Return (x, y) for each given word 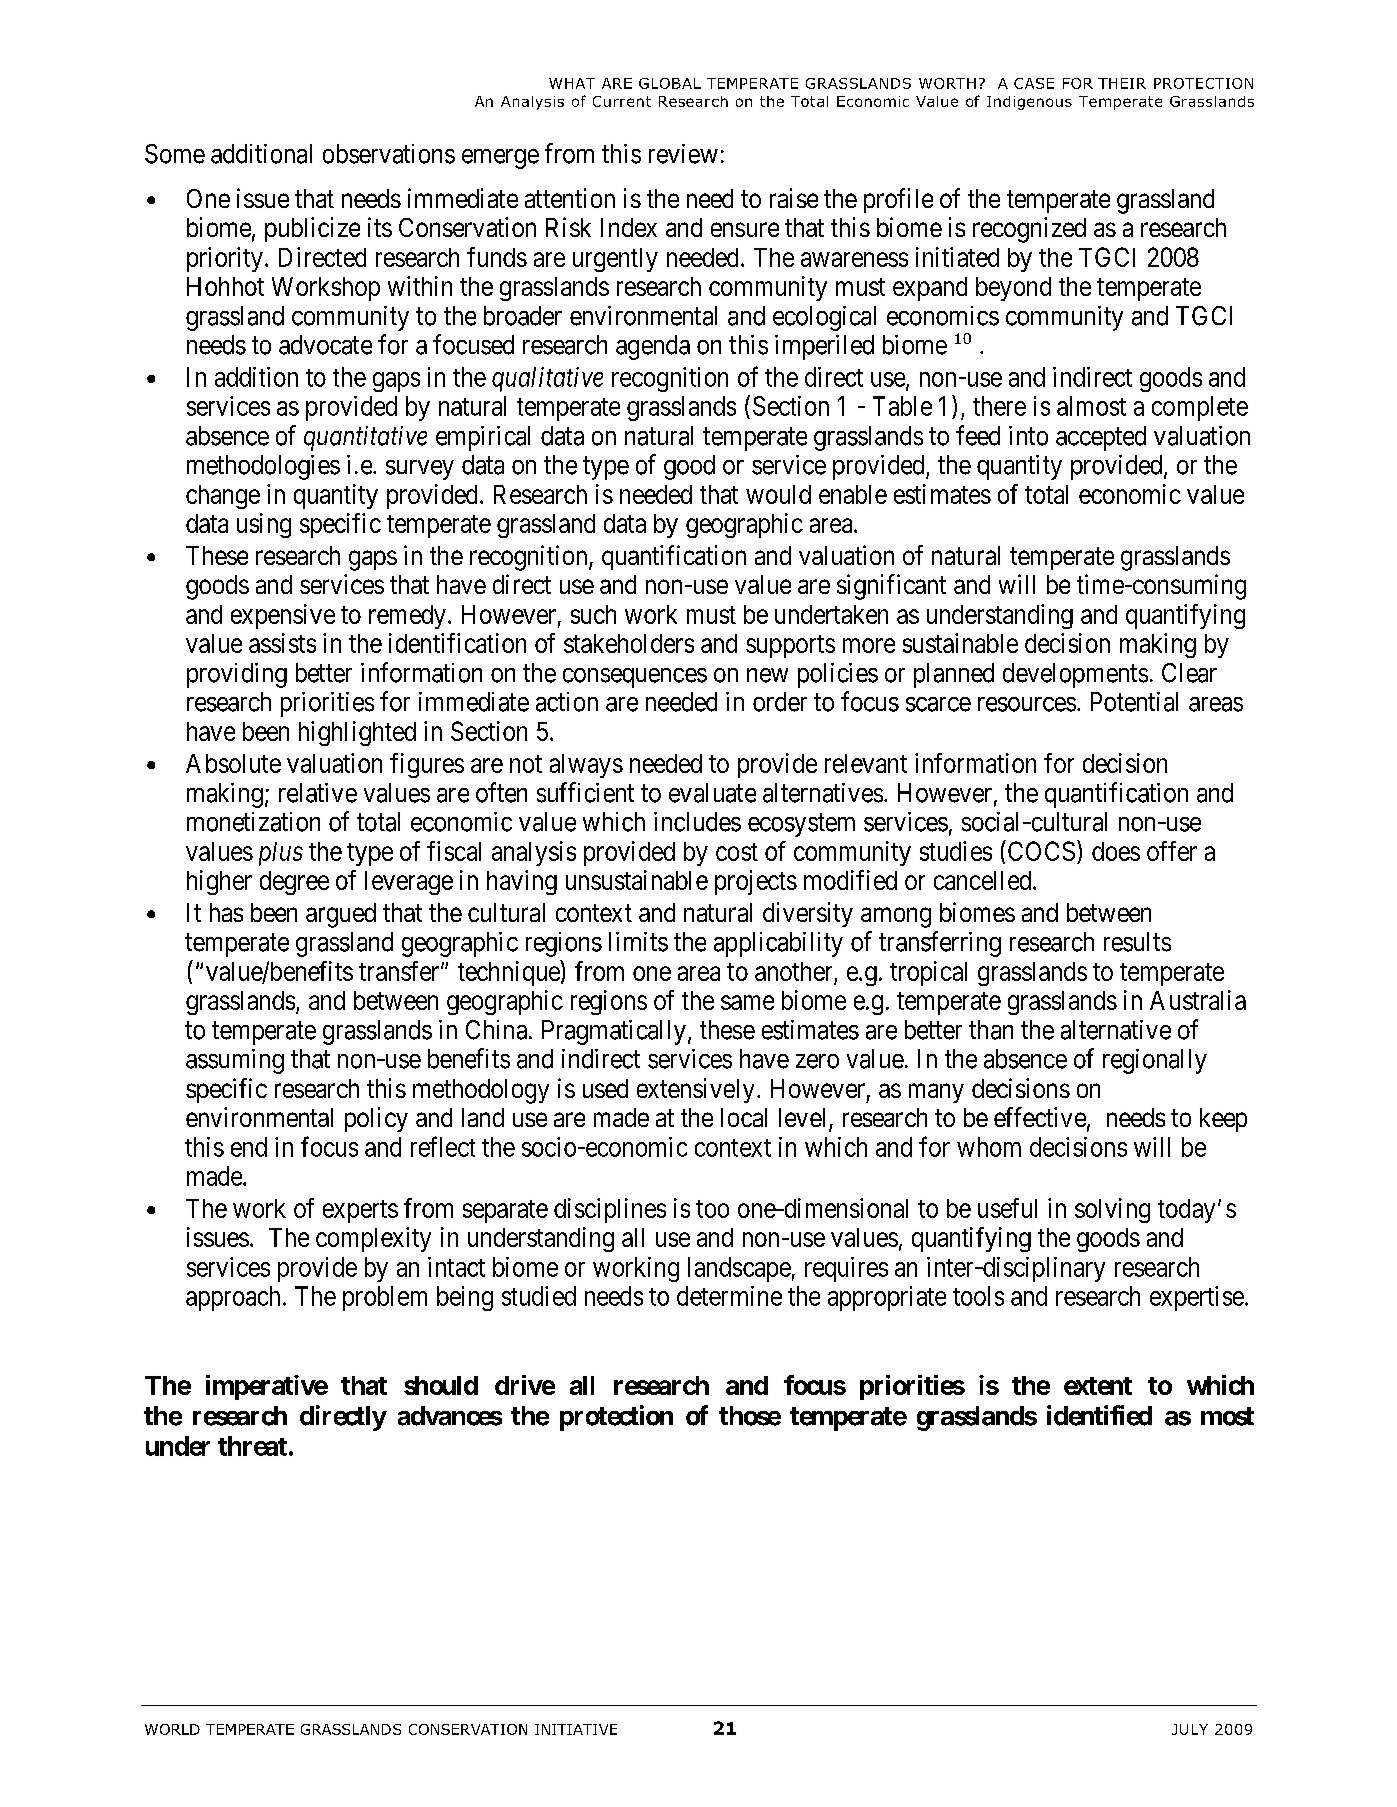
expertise (1197, 1298)
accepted (1101, 438)
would (778, 494)
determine (729, 1296)
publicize (312, 229)
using (264, 525)
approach (233, 1298)
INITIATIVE (576, 1729)
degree (294, 883)
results (1137, 942)
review (683, 154)
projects (756, 882)
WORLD (172, 1729)
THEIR (1122, 83)
